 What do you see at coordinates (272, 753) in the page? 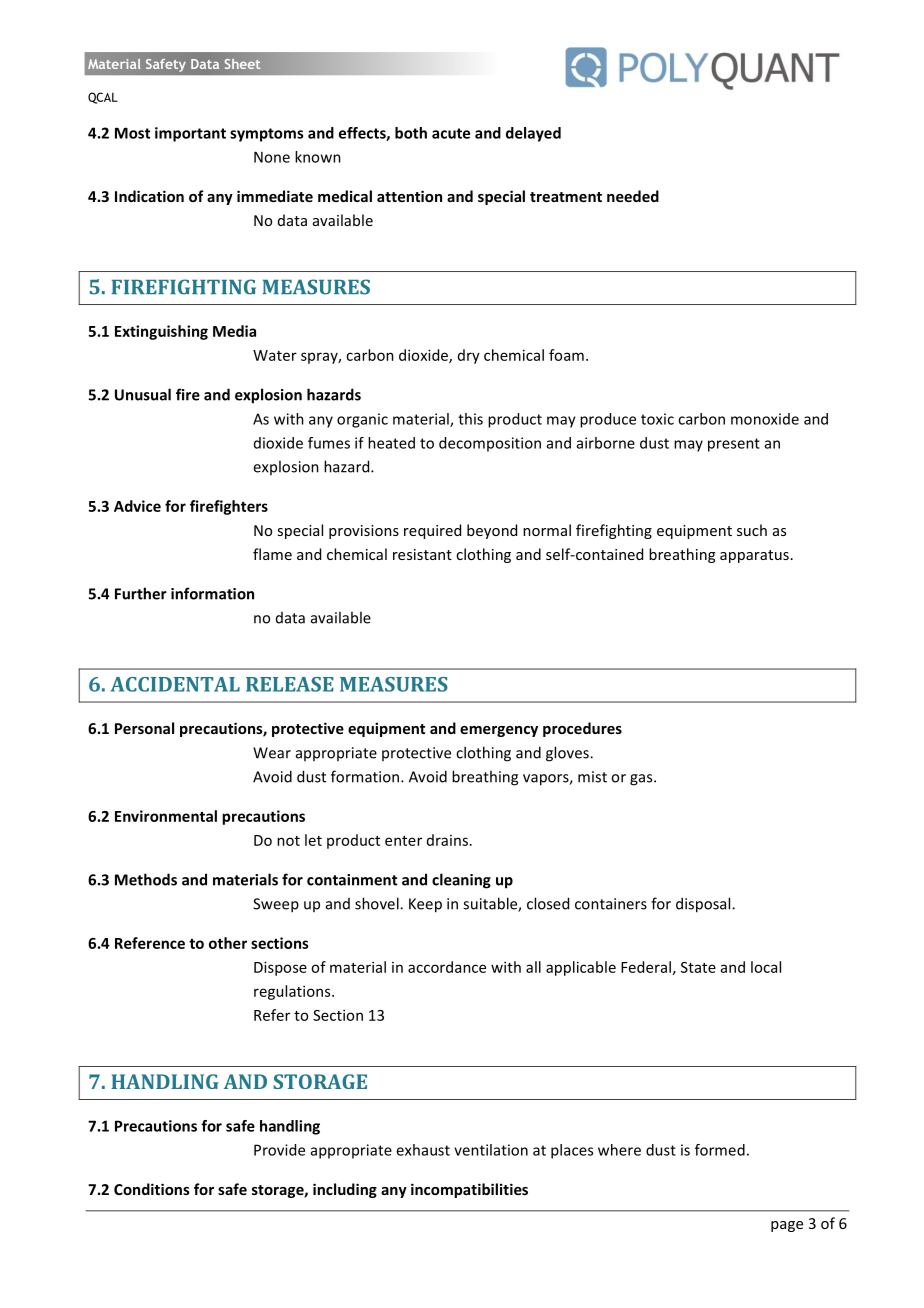
I see `Wear` at bounding box center [272, 753].
